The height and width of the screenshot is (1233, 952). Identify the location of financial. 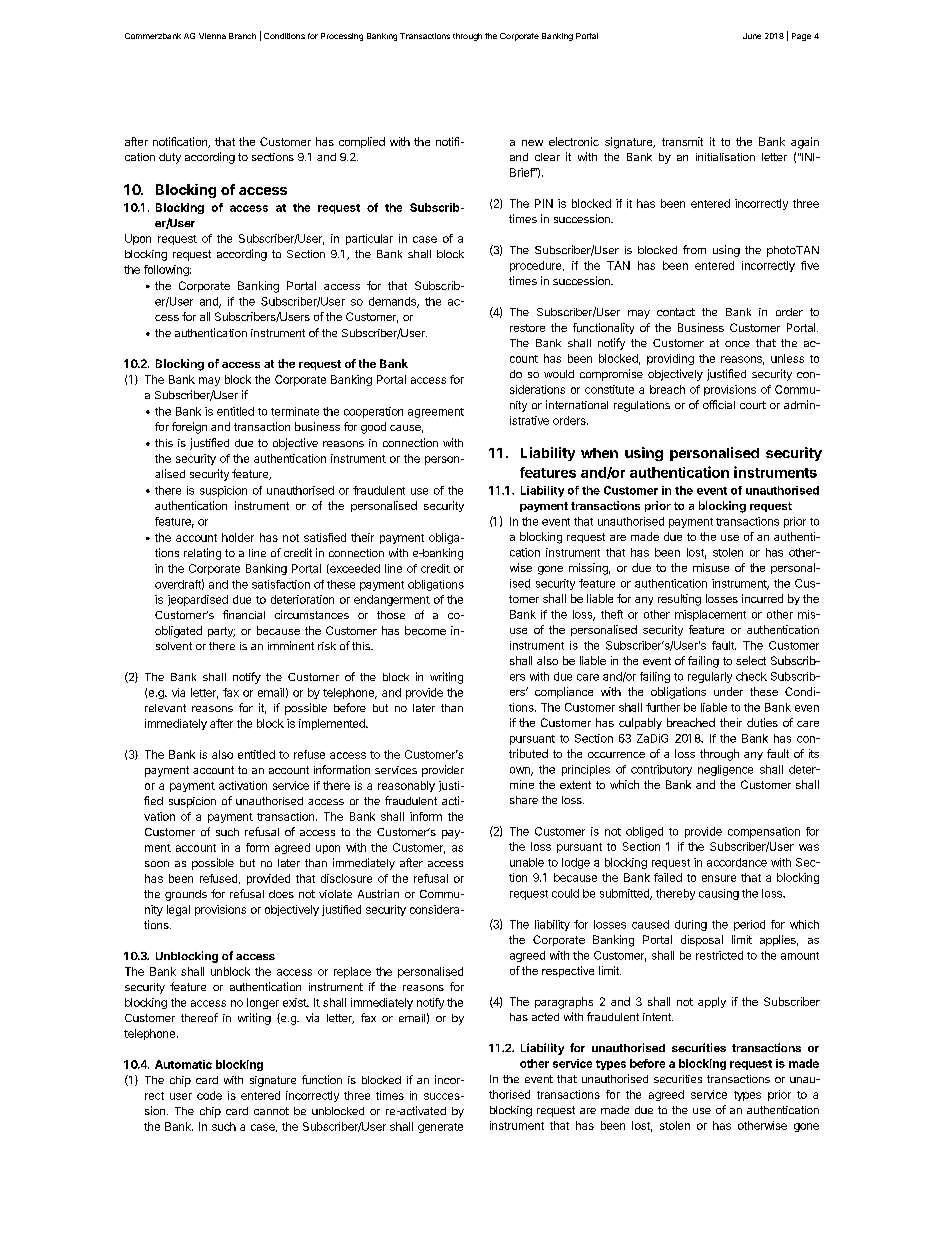
(244, 614).
